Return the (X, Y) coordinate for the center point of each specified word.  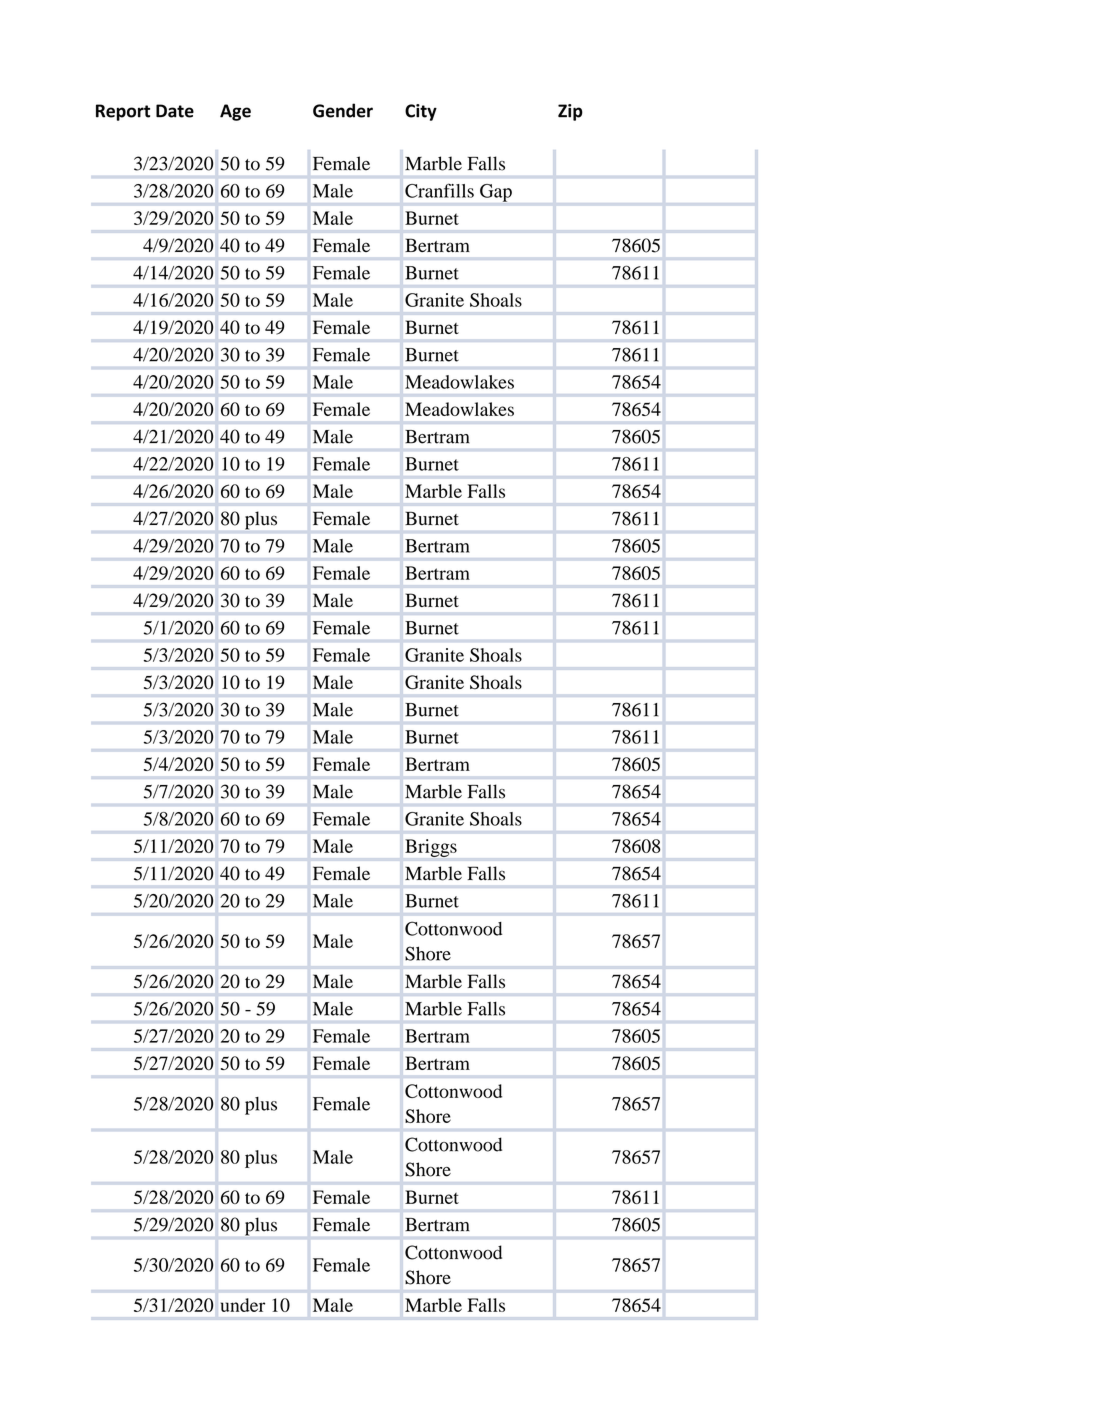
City (421, 112)
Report (123, 112)
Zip (570, 112)
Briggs (431, 848)
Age (235, 112)
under (243, 1305)
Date (175, 111)
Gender (343, 110)
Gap (496, 193)
